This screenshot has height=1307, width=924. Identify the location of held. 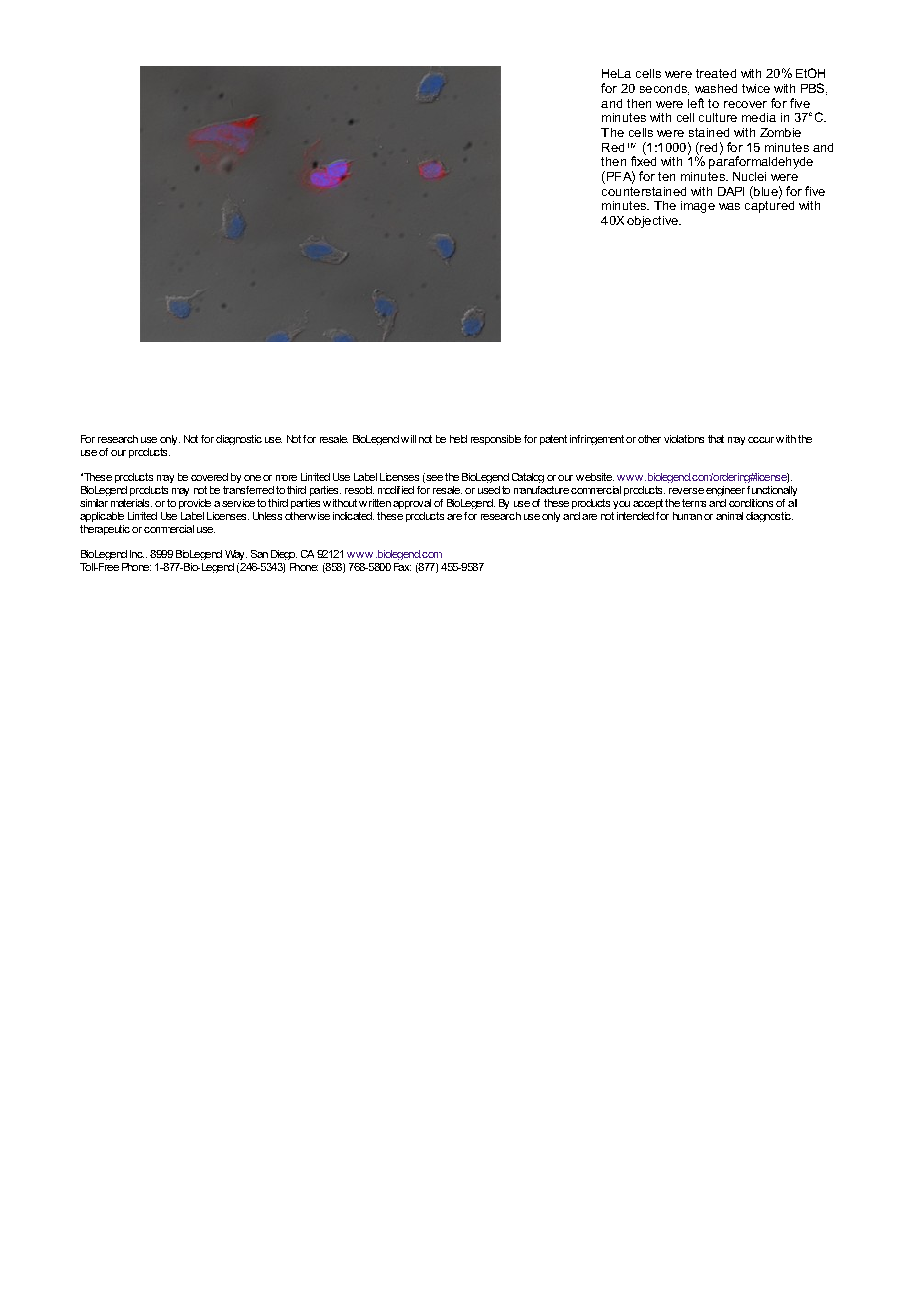
(458, 439).
